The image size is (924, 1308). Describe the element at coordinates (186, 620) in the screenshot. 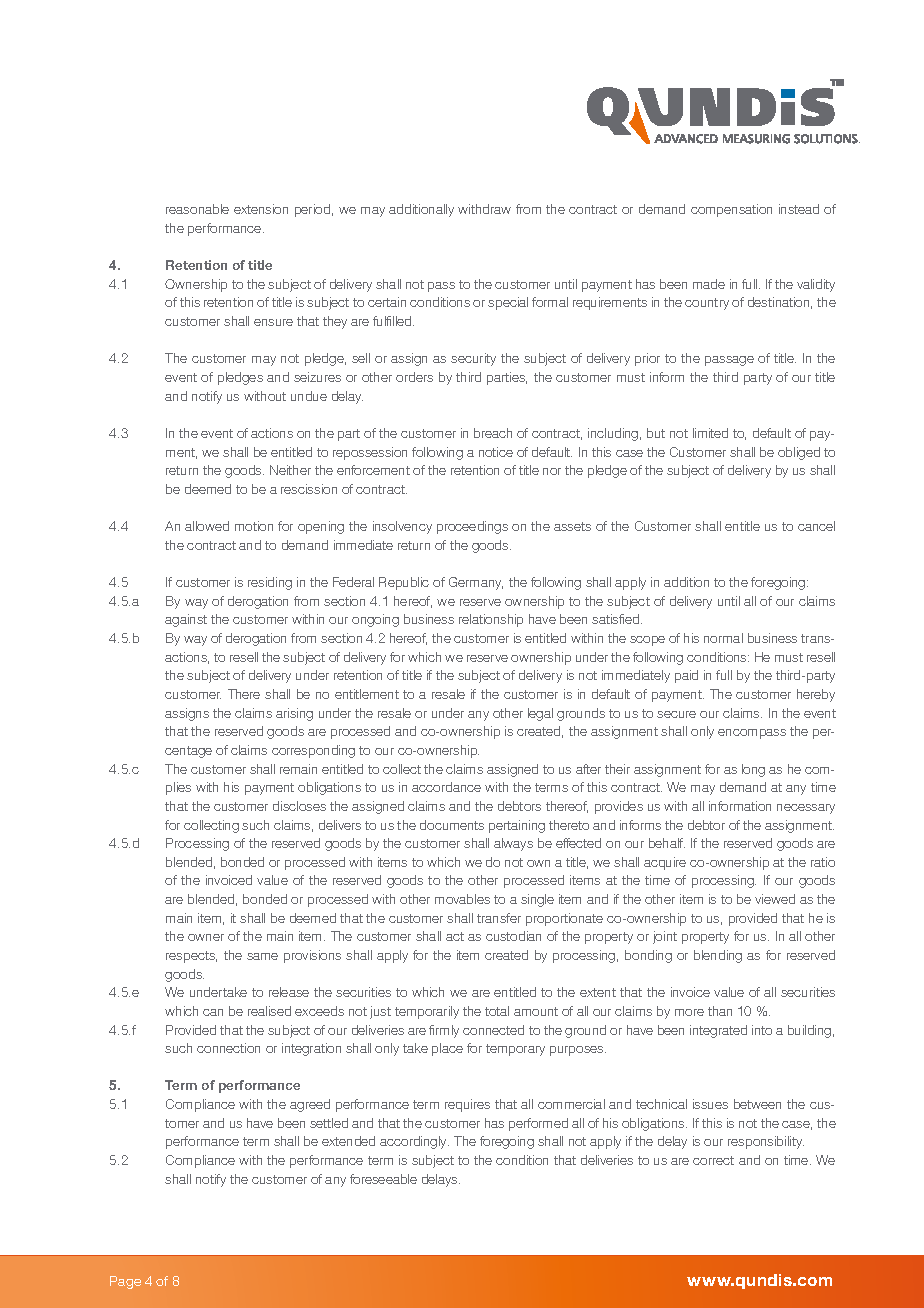

I see `against` at that location.
